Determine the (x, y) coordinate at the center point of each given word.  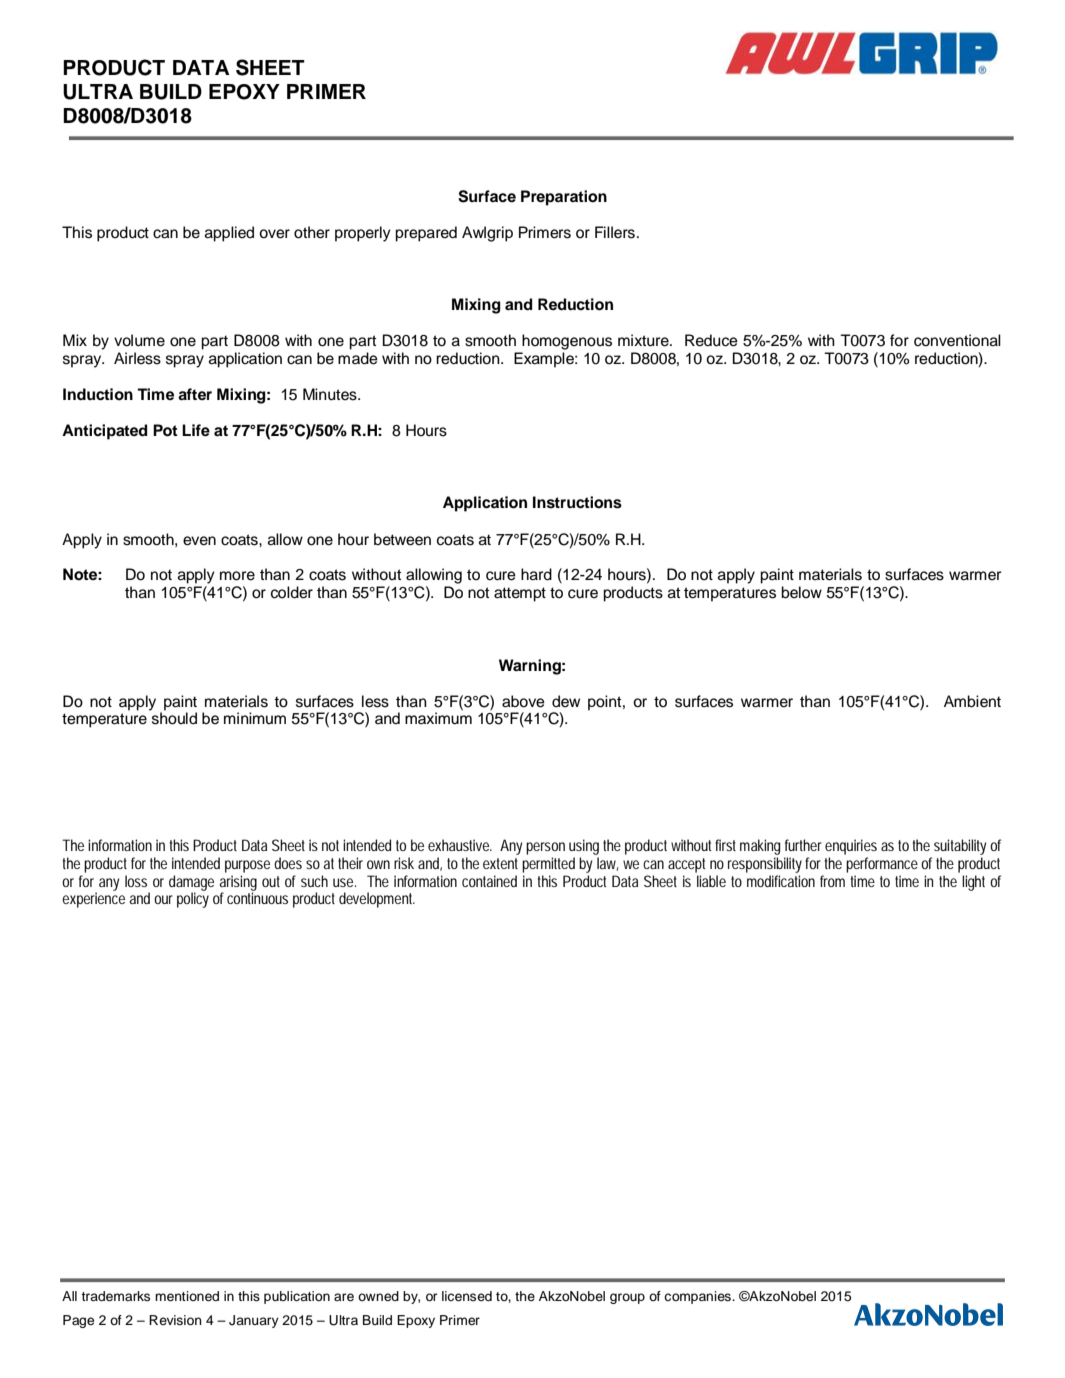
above (523, 701)
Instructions (577, 502)
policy (193, 900)
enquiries (851, 847)
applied (229, 234)
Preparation (564, 198)
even (199, 541)
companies (698, 1297)
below (801, 592)
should (174, 718)
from (832, 881)
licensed (467, 1296)
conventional (957, 340)
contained (489, 881)
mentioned (187, 1296)
